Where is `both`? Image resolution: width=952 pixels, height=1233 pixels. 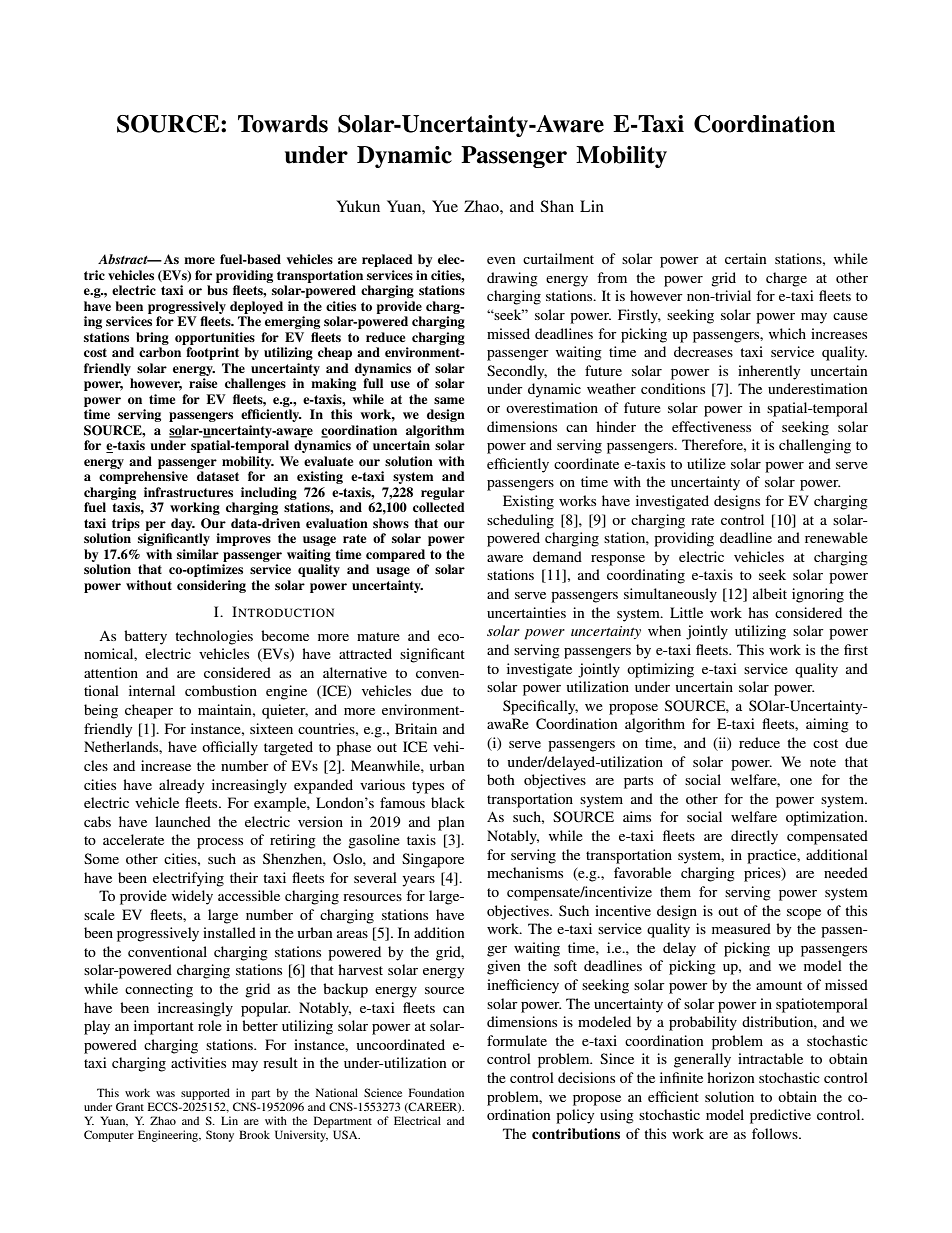 both is located at coordinates (501, 779).
